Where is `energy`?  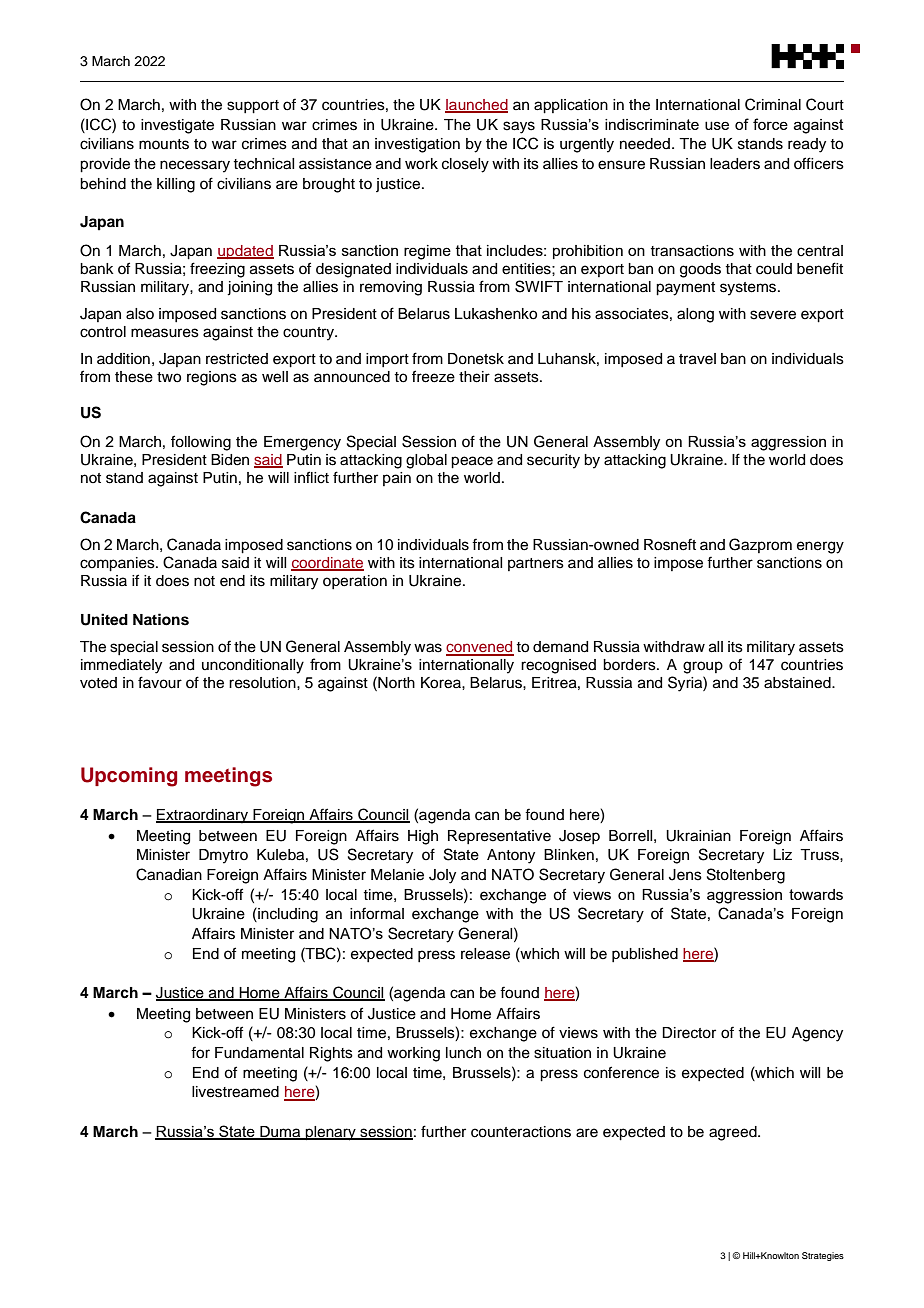
energy is located at coordinates (820, 547).
